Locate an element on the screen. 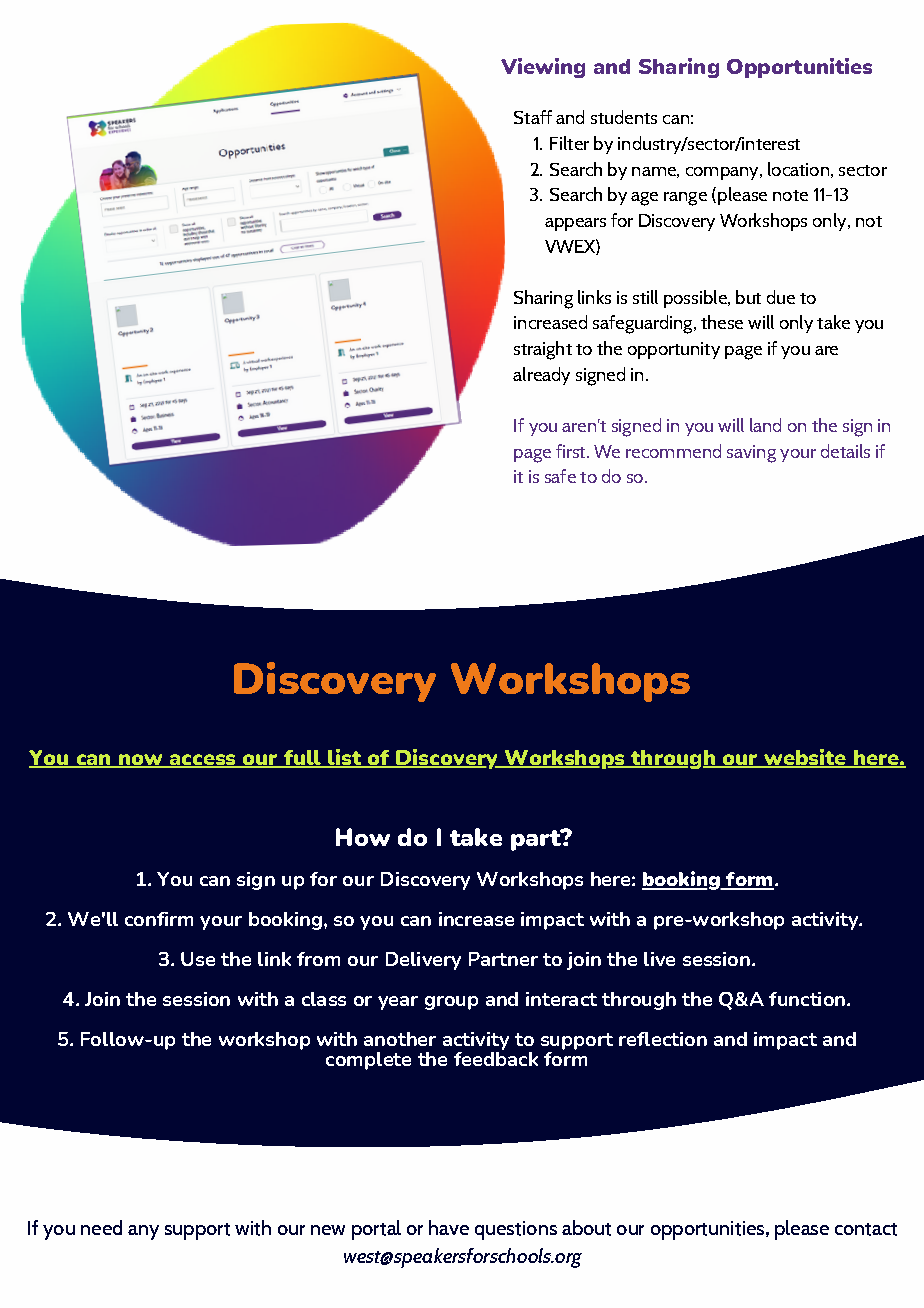  access is located at coordinates (202, 761).
